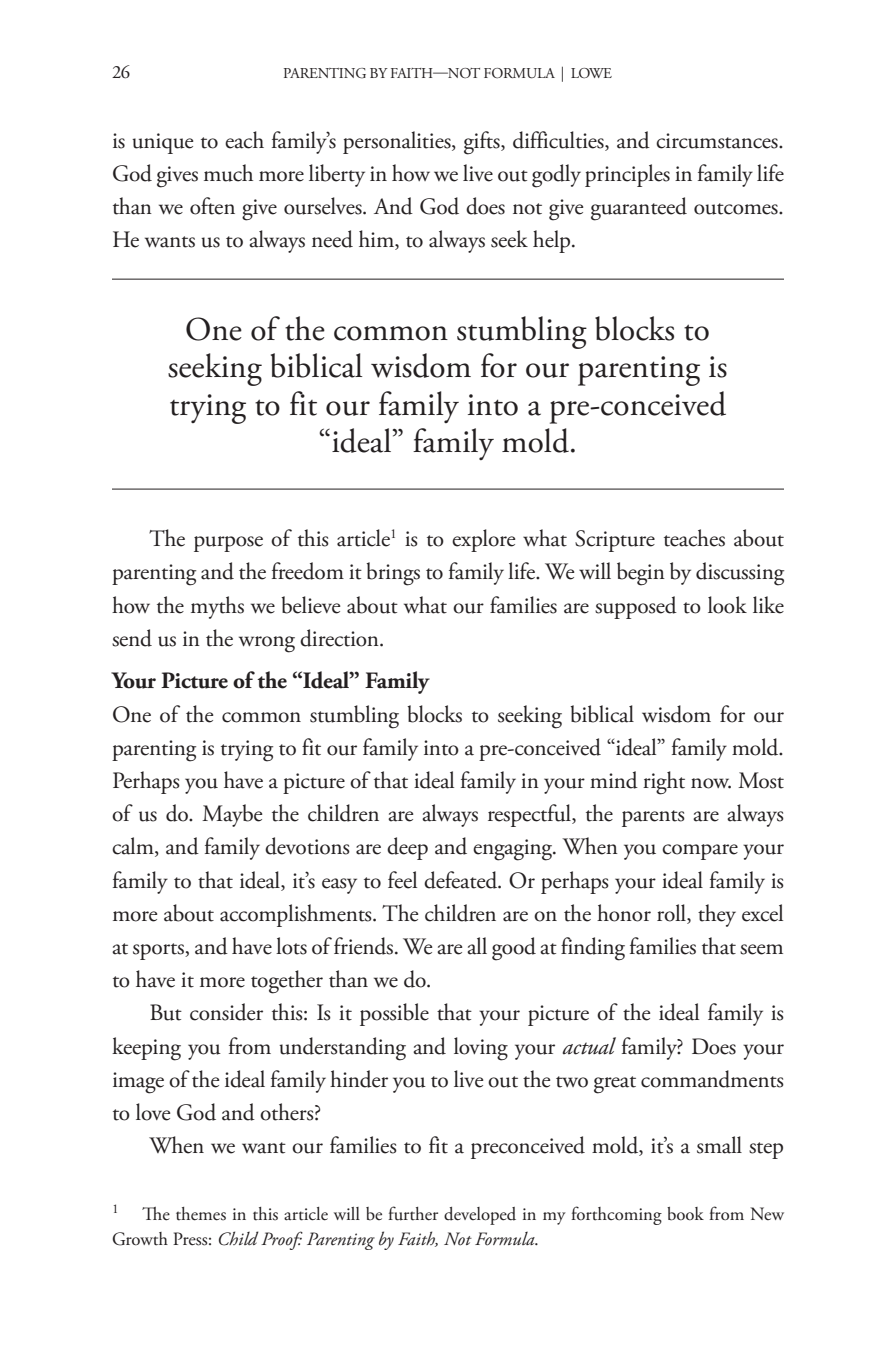 This screenshot has width=896, height=1345. I want to click on him, so click(377, 240).
